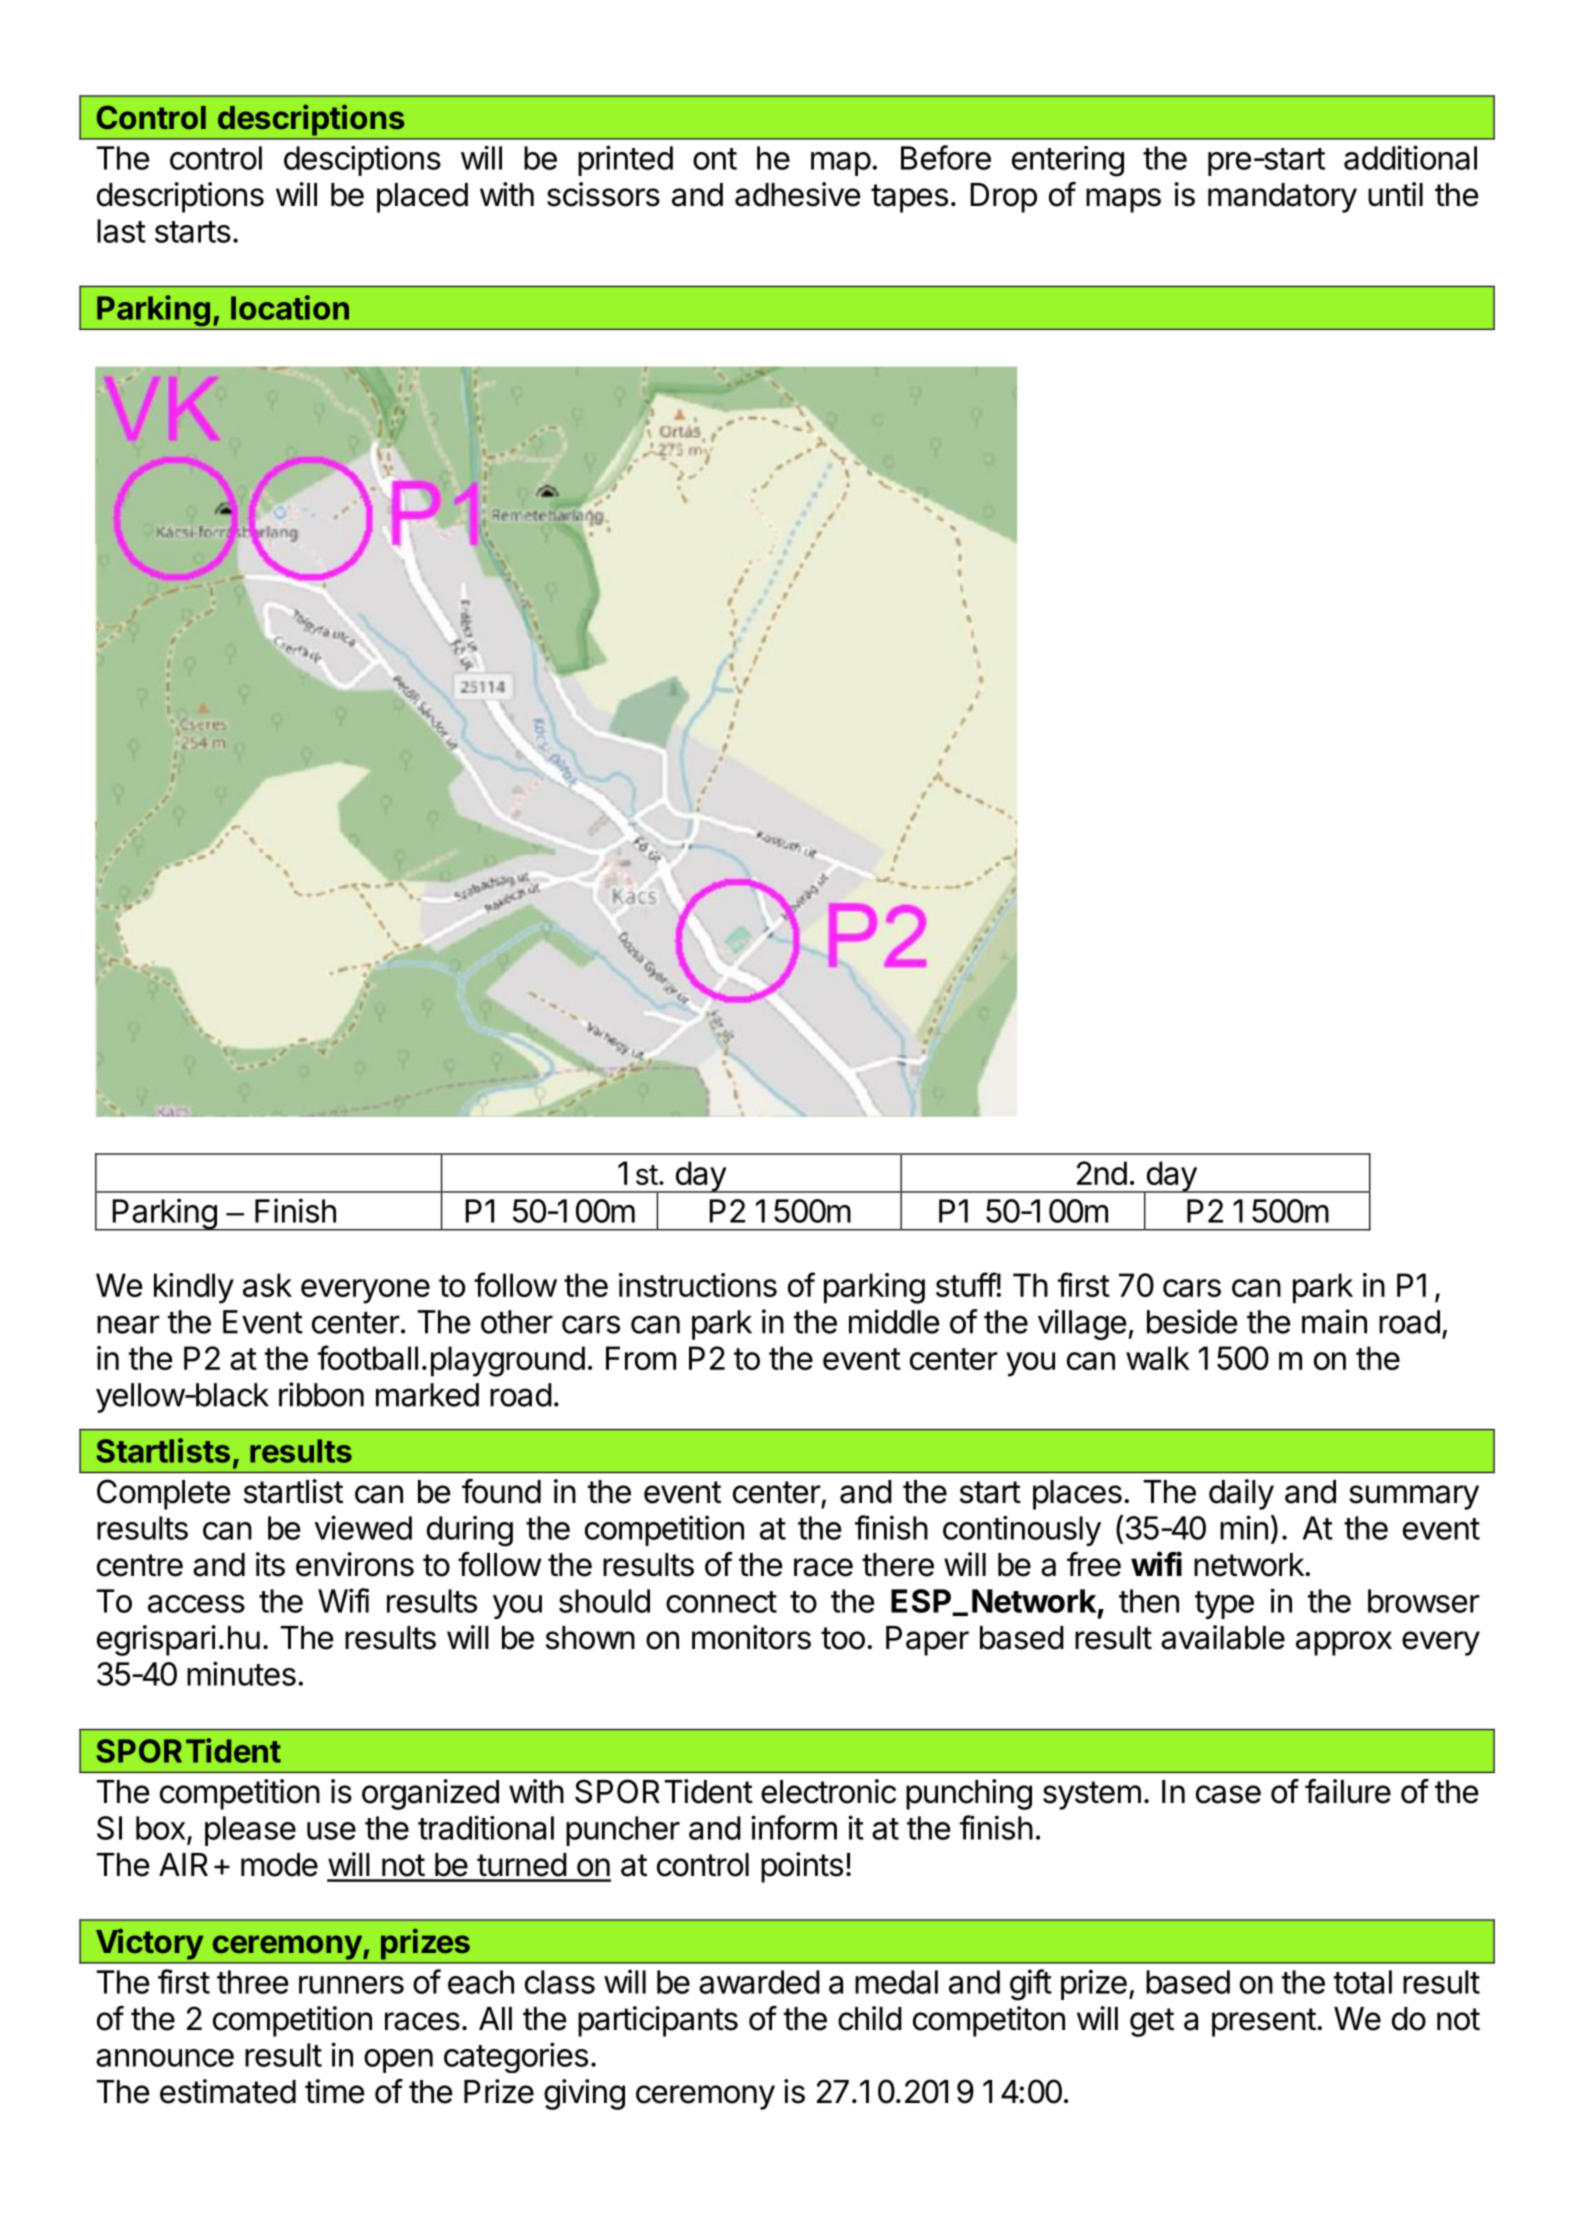 This screenshot has height=2227, width=1574. Describe the element at coordinates (121, 231) in the screenshot. I see `last` at that location.
